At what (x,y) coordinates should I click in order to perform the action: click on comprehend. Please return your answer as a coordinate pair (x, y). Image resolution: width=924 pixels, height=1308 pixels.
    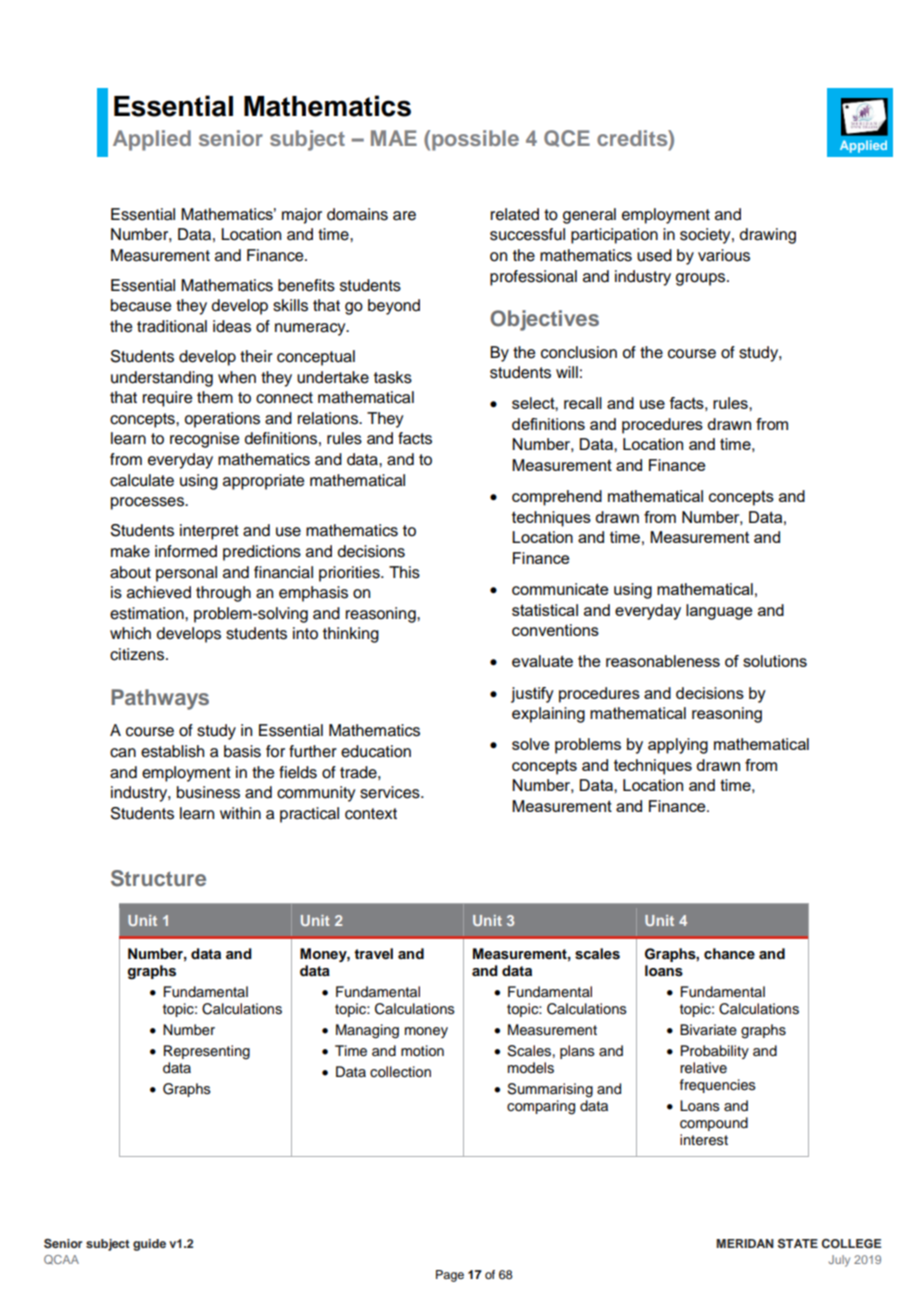
    Looking at the image, I should click on (557, 498).
